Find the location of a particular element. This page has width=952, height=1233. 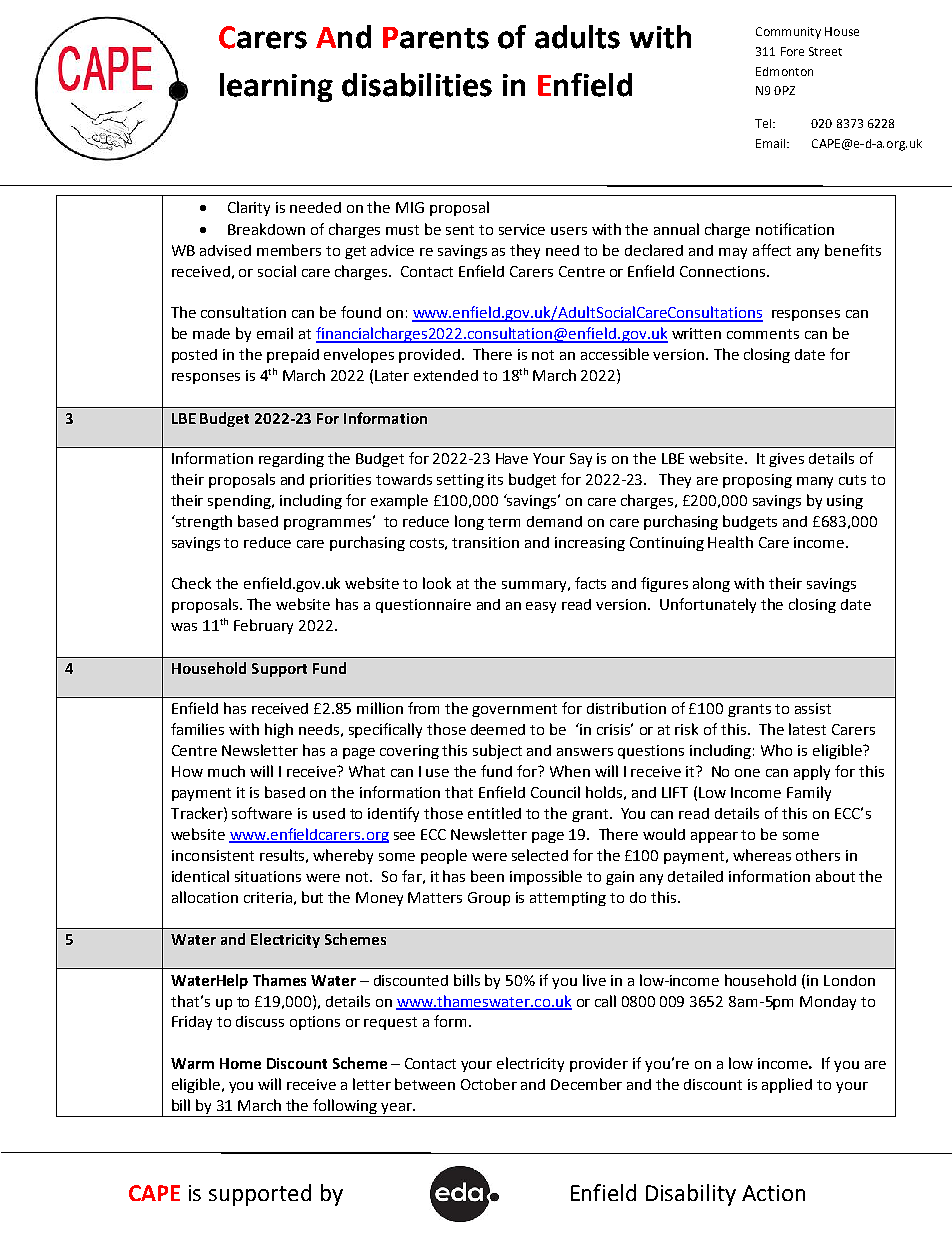

whereas is located at coordinates (762, 855).
